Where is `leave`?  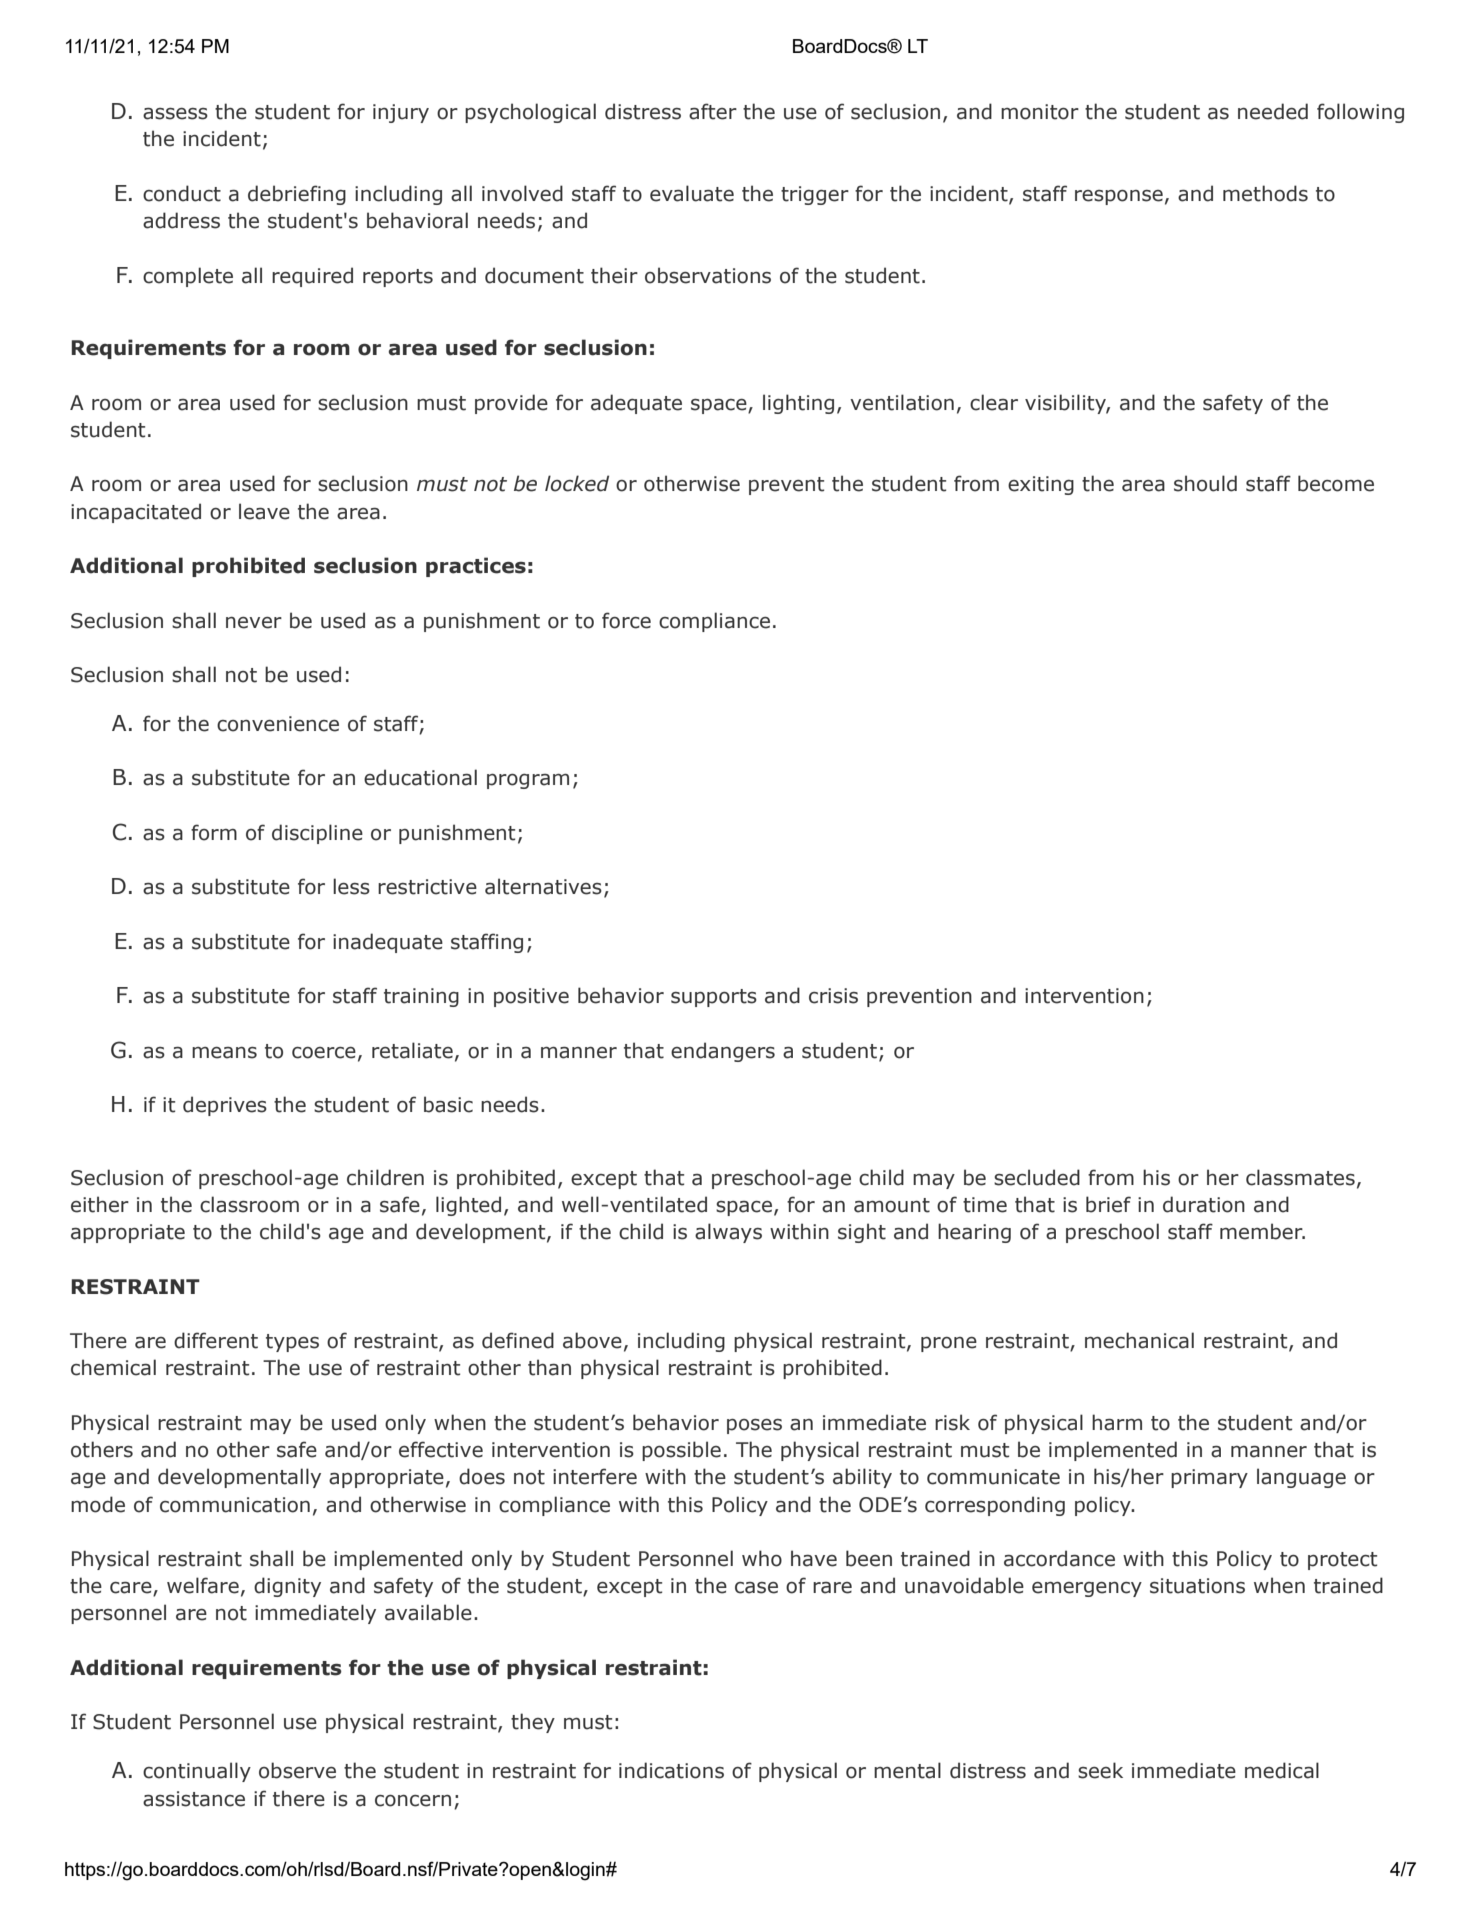 leave is located at coordinates (264, 511).
